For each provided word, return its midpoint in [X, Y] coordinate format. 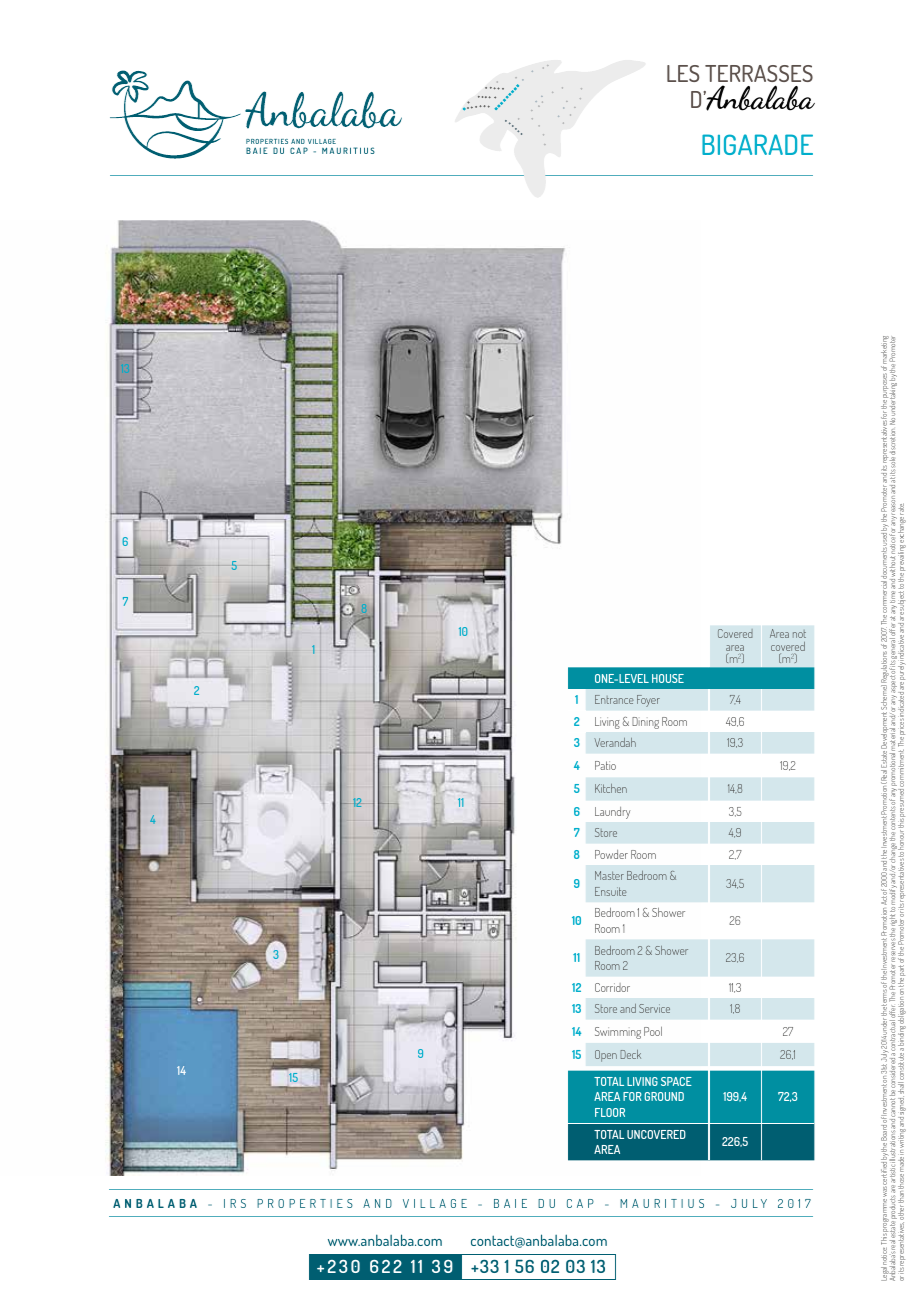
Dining [646, 723]
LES [683, 73]
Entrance [614, 699]
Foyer [648, 701]
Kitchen [611, 788]
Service [654, 1008]
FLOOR [610, 1112]
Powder [611, 854]
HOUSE [668, 678]
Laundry [612, 813]
